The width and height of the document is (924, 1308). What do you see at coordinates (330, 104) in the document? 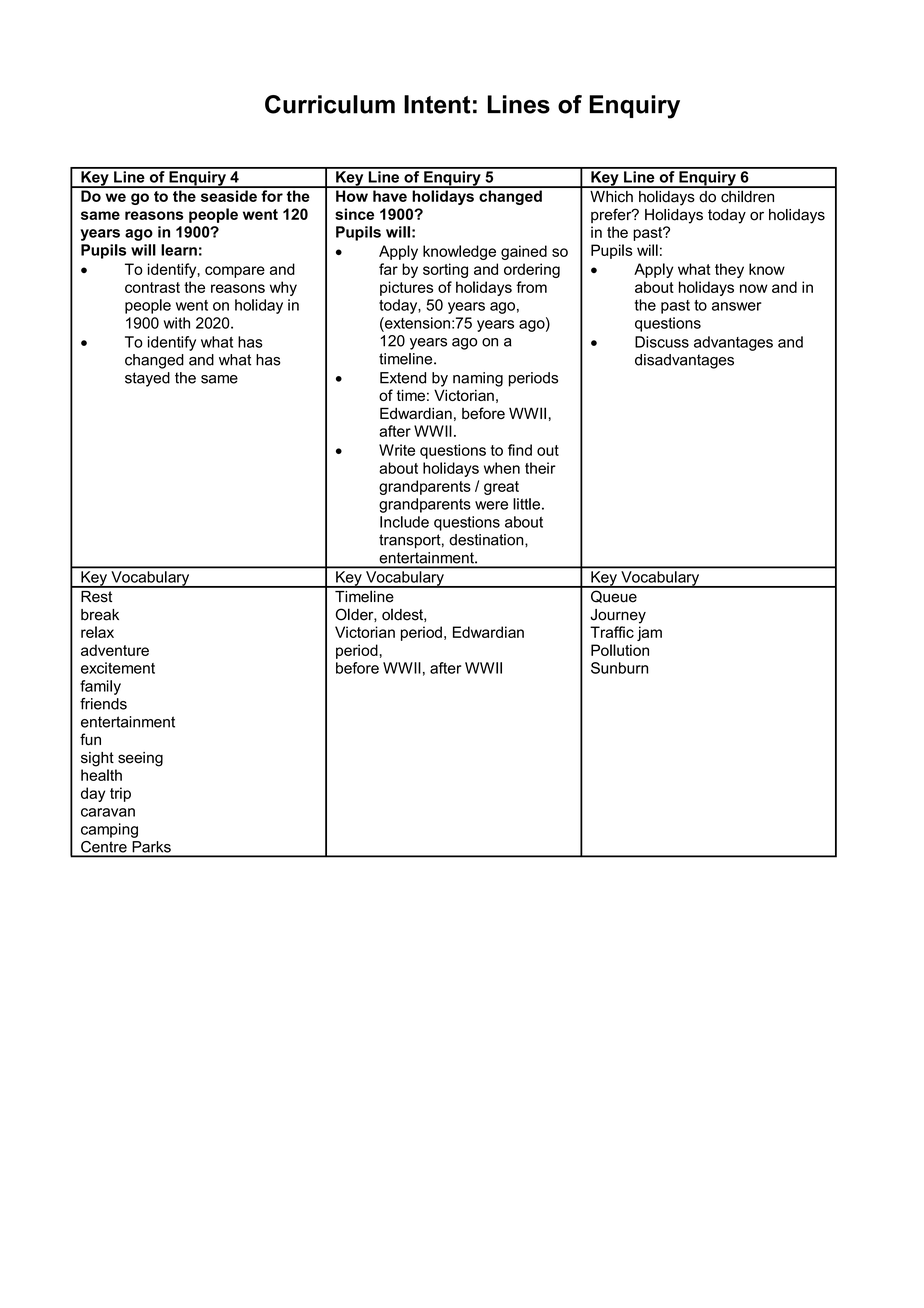
I see `Curriculum` at bounding box center [330, 104].
